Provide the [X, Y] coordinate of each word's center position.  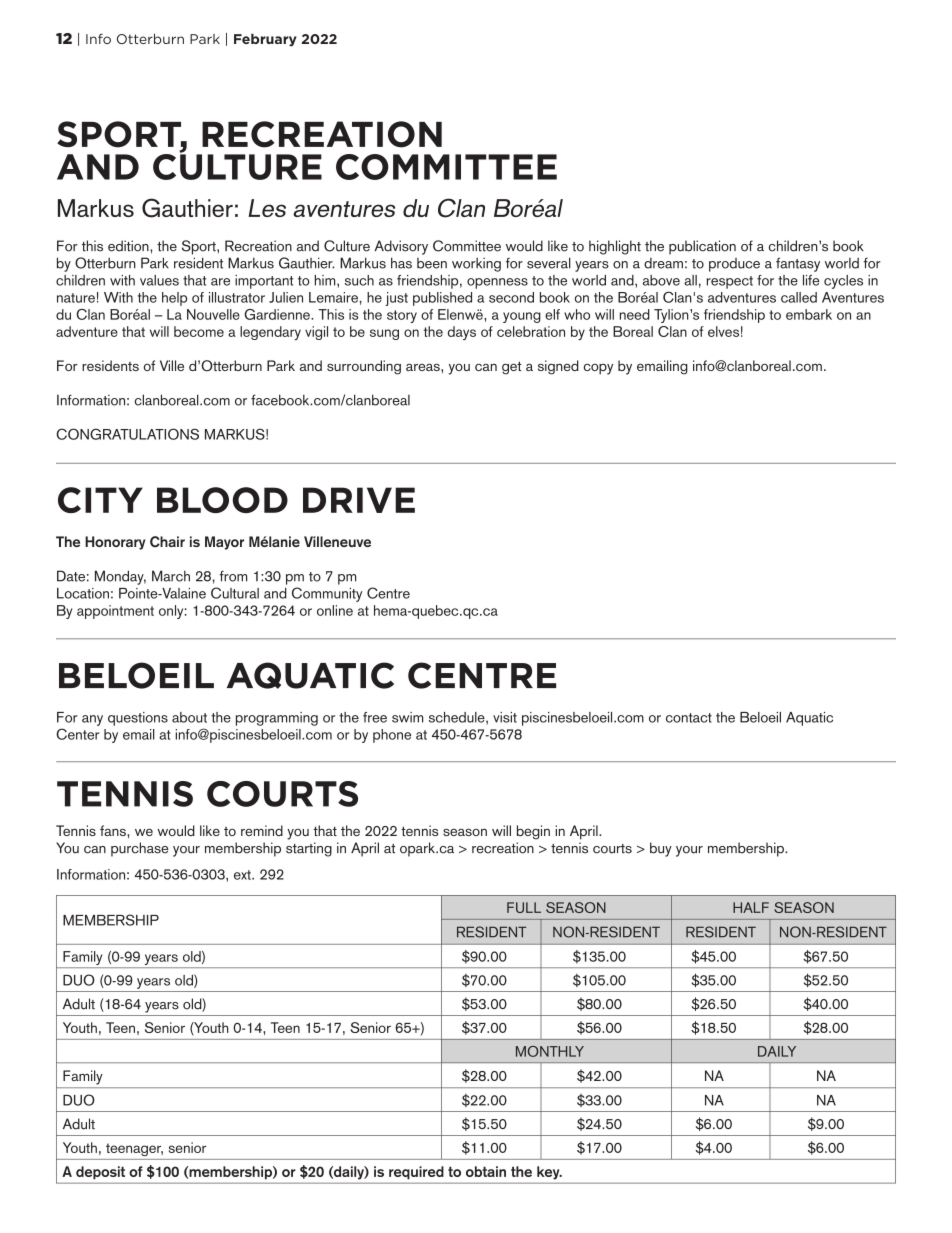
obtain [486, 1171]
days [462, 333]
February [265, 40]
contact [689, 718]
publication [702, 247]
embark [809, 314]
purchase [140, 849]
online [335, 610]
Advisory [401, 247]
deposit [100, 1172]
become [199, 331]
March [171, 576]
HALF [751, 907]
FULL [524, 907]
